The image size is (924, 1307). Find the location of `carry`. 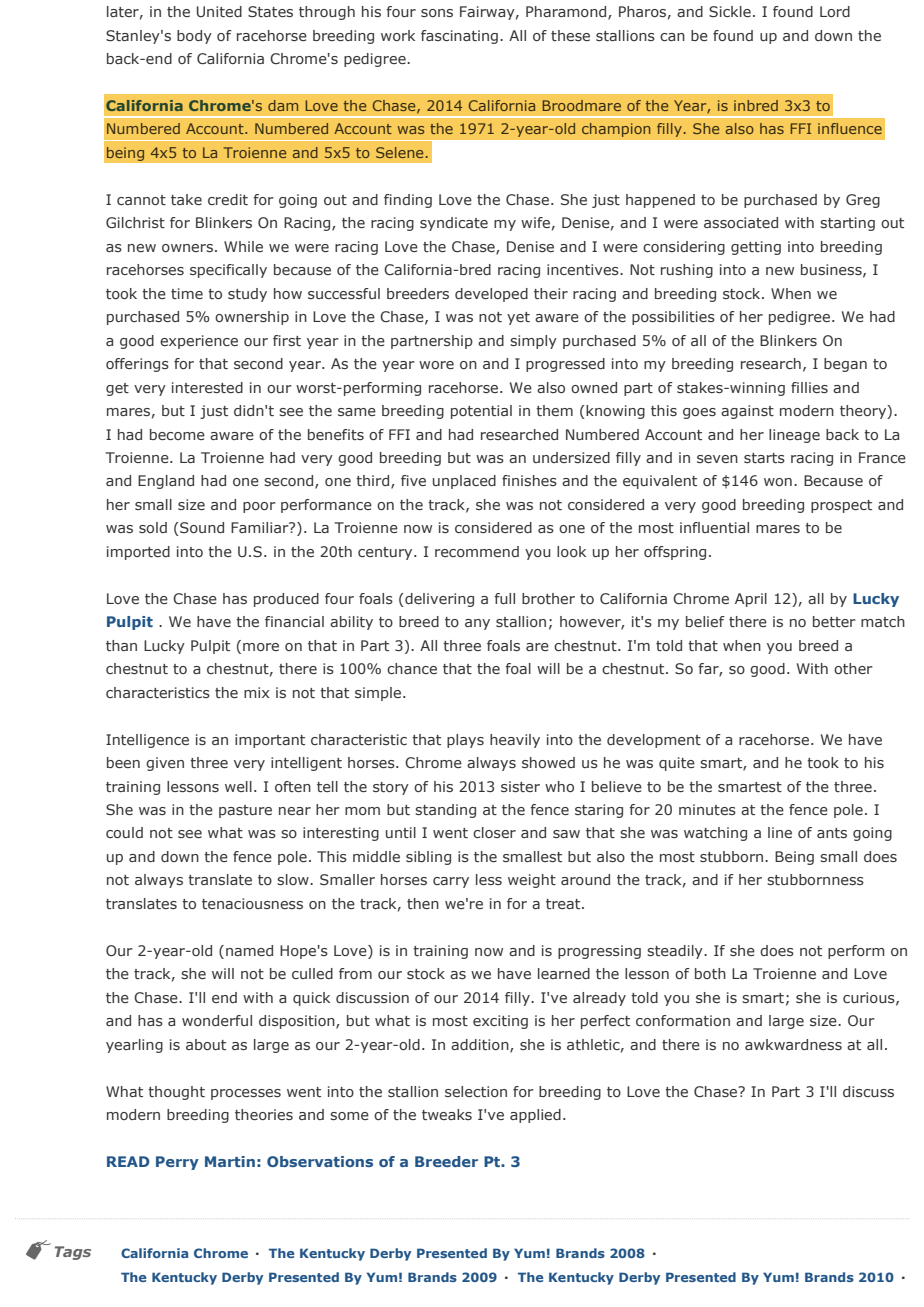

carry is located at coordinates (451, 882).
